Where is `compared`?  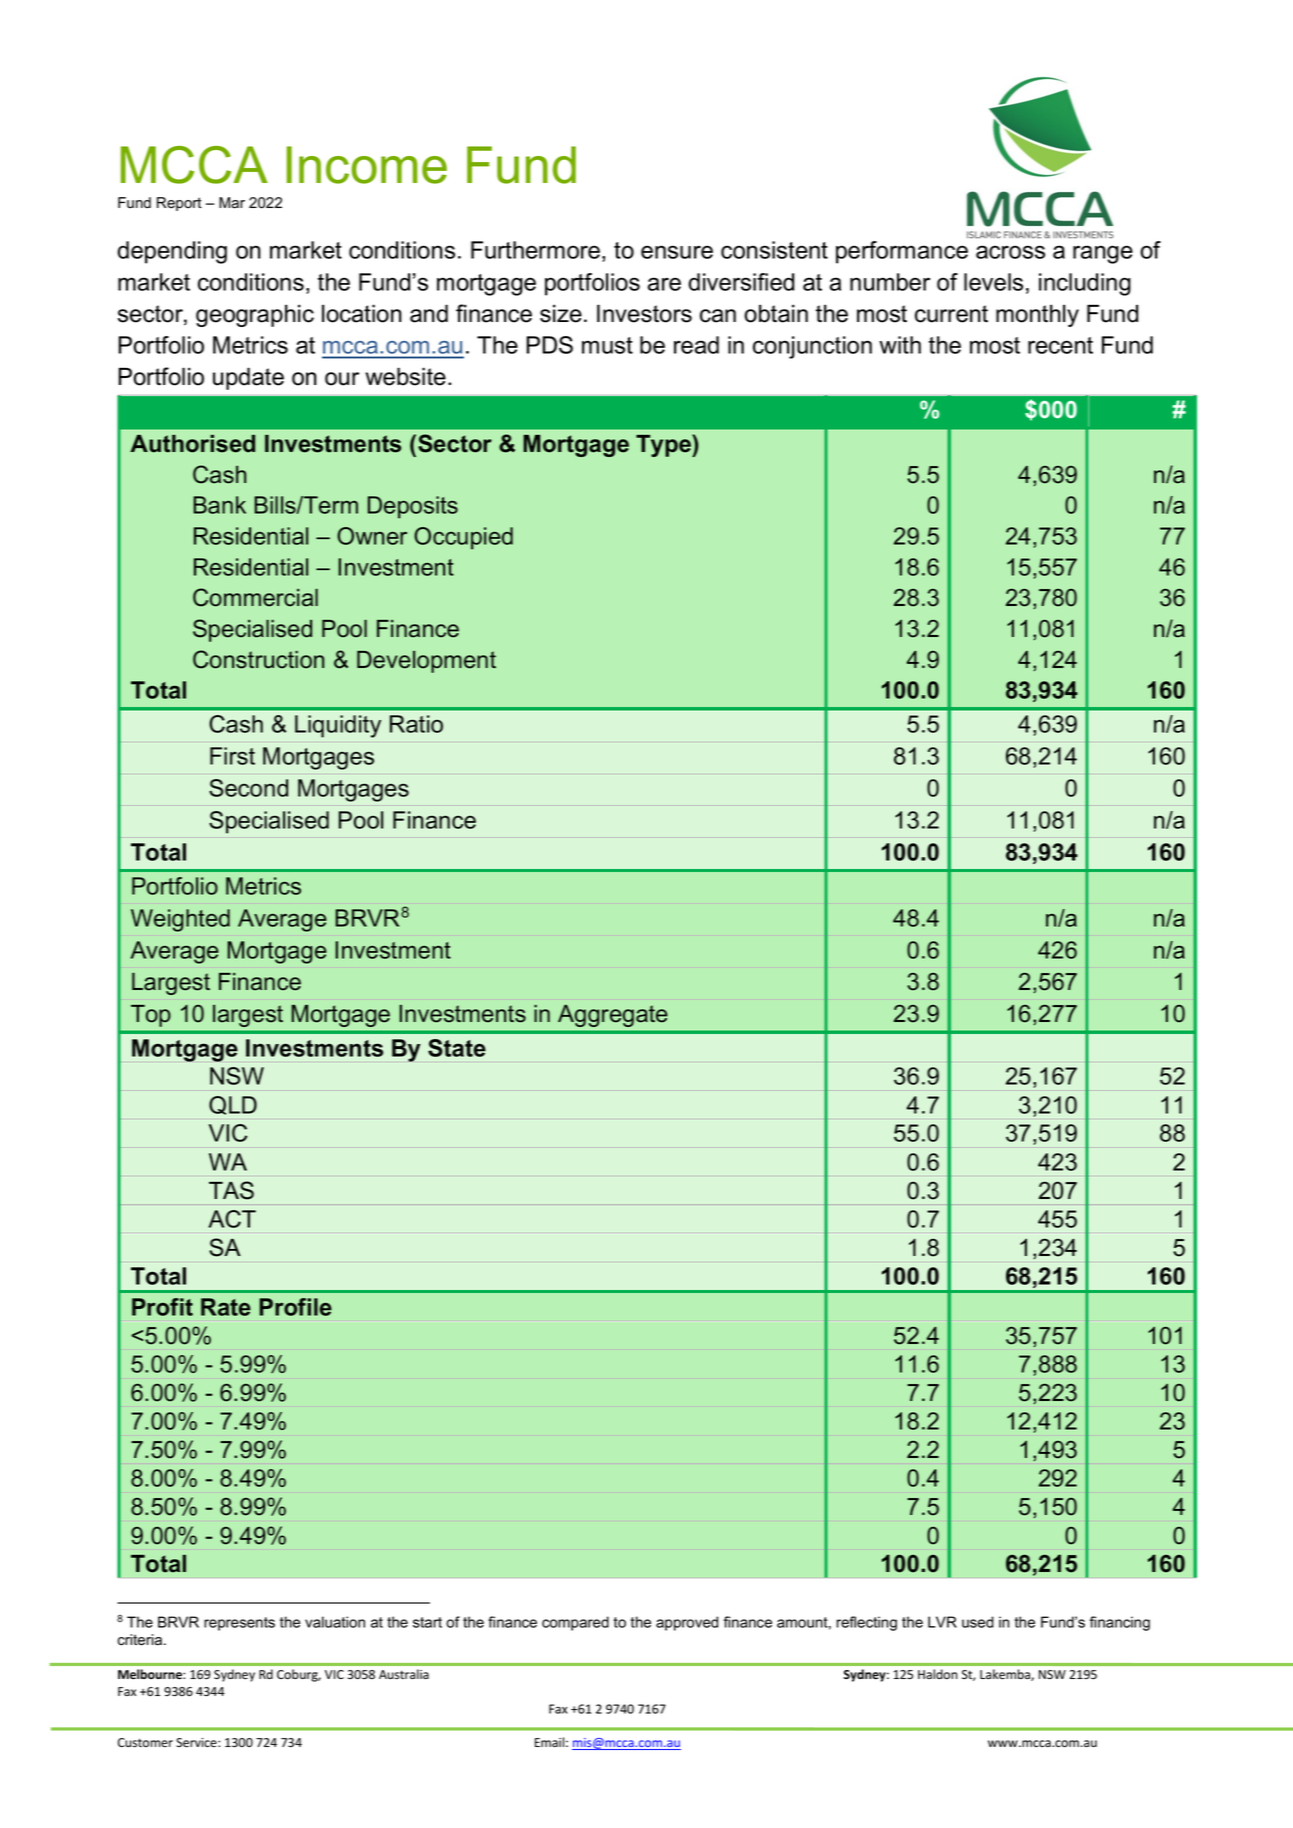 compared is located at coordinates (575, 1623).
